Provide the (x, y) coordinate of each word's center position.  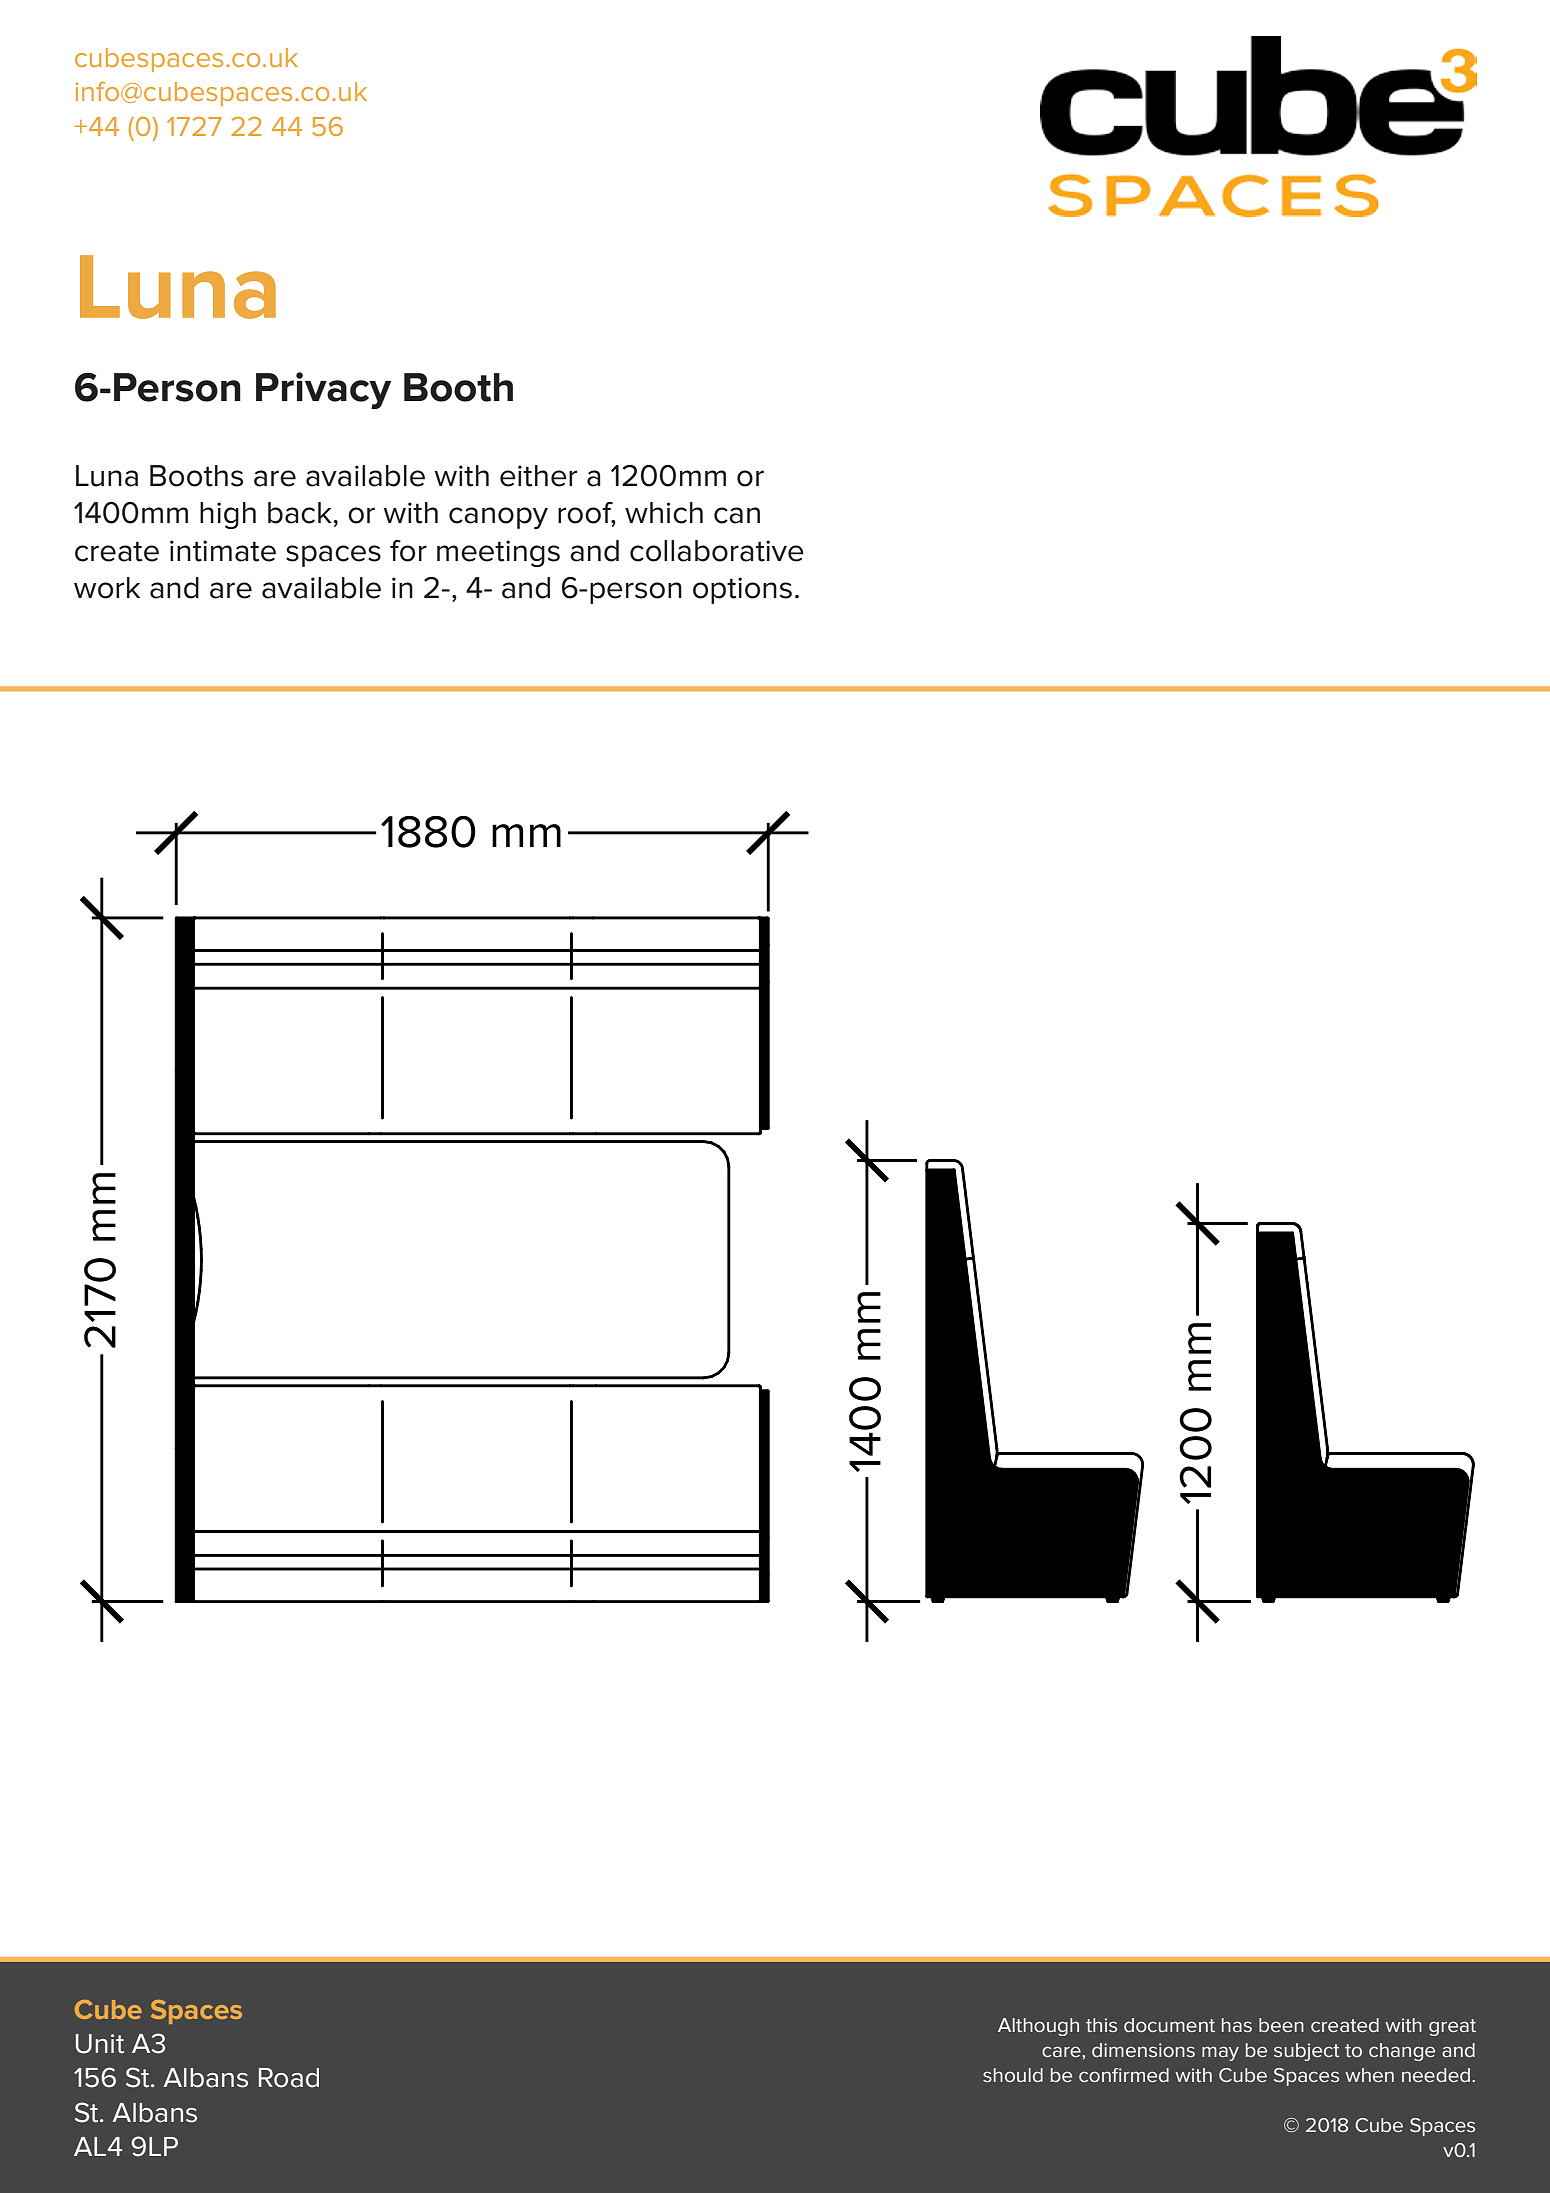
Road (289, 2078)
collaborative (717, 551)
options (742, 590)
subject (1306, 2052)
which (664, 513)
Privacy (323, 390)
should (1013, 2075)
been (1281, 2025)
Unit (100, 2044)
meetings (498, 553)
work (107, 588)
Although (1038, 2027)
